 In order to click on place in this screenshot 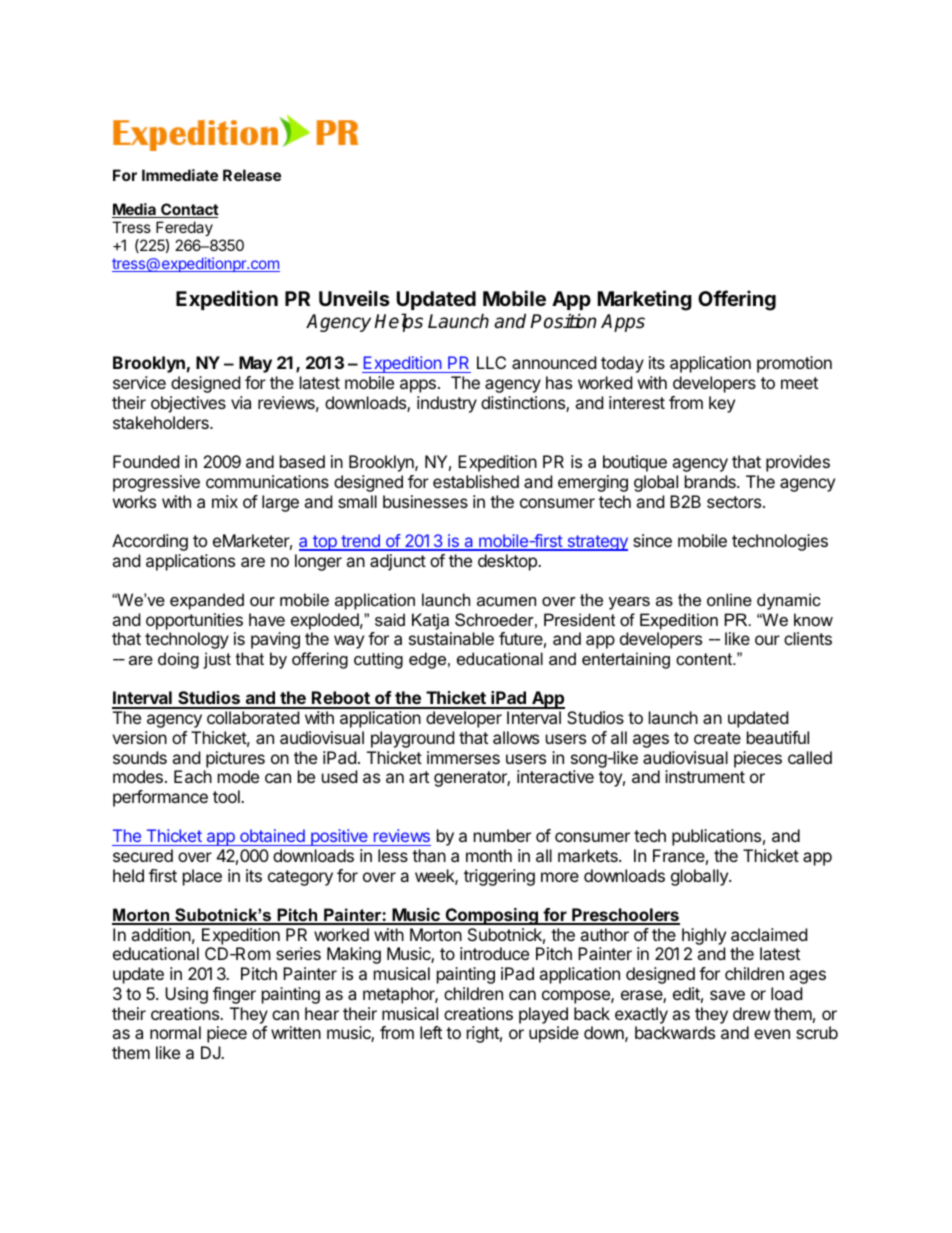, I will do `click(202, 877)`.
